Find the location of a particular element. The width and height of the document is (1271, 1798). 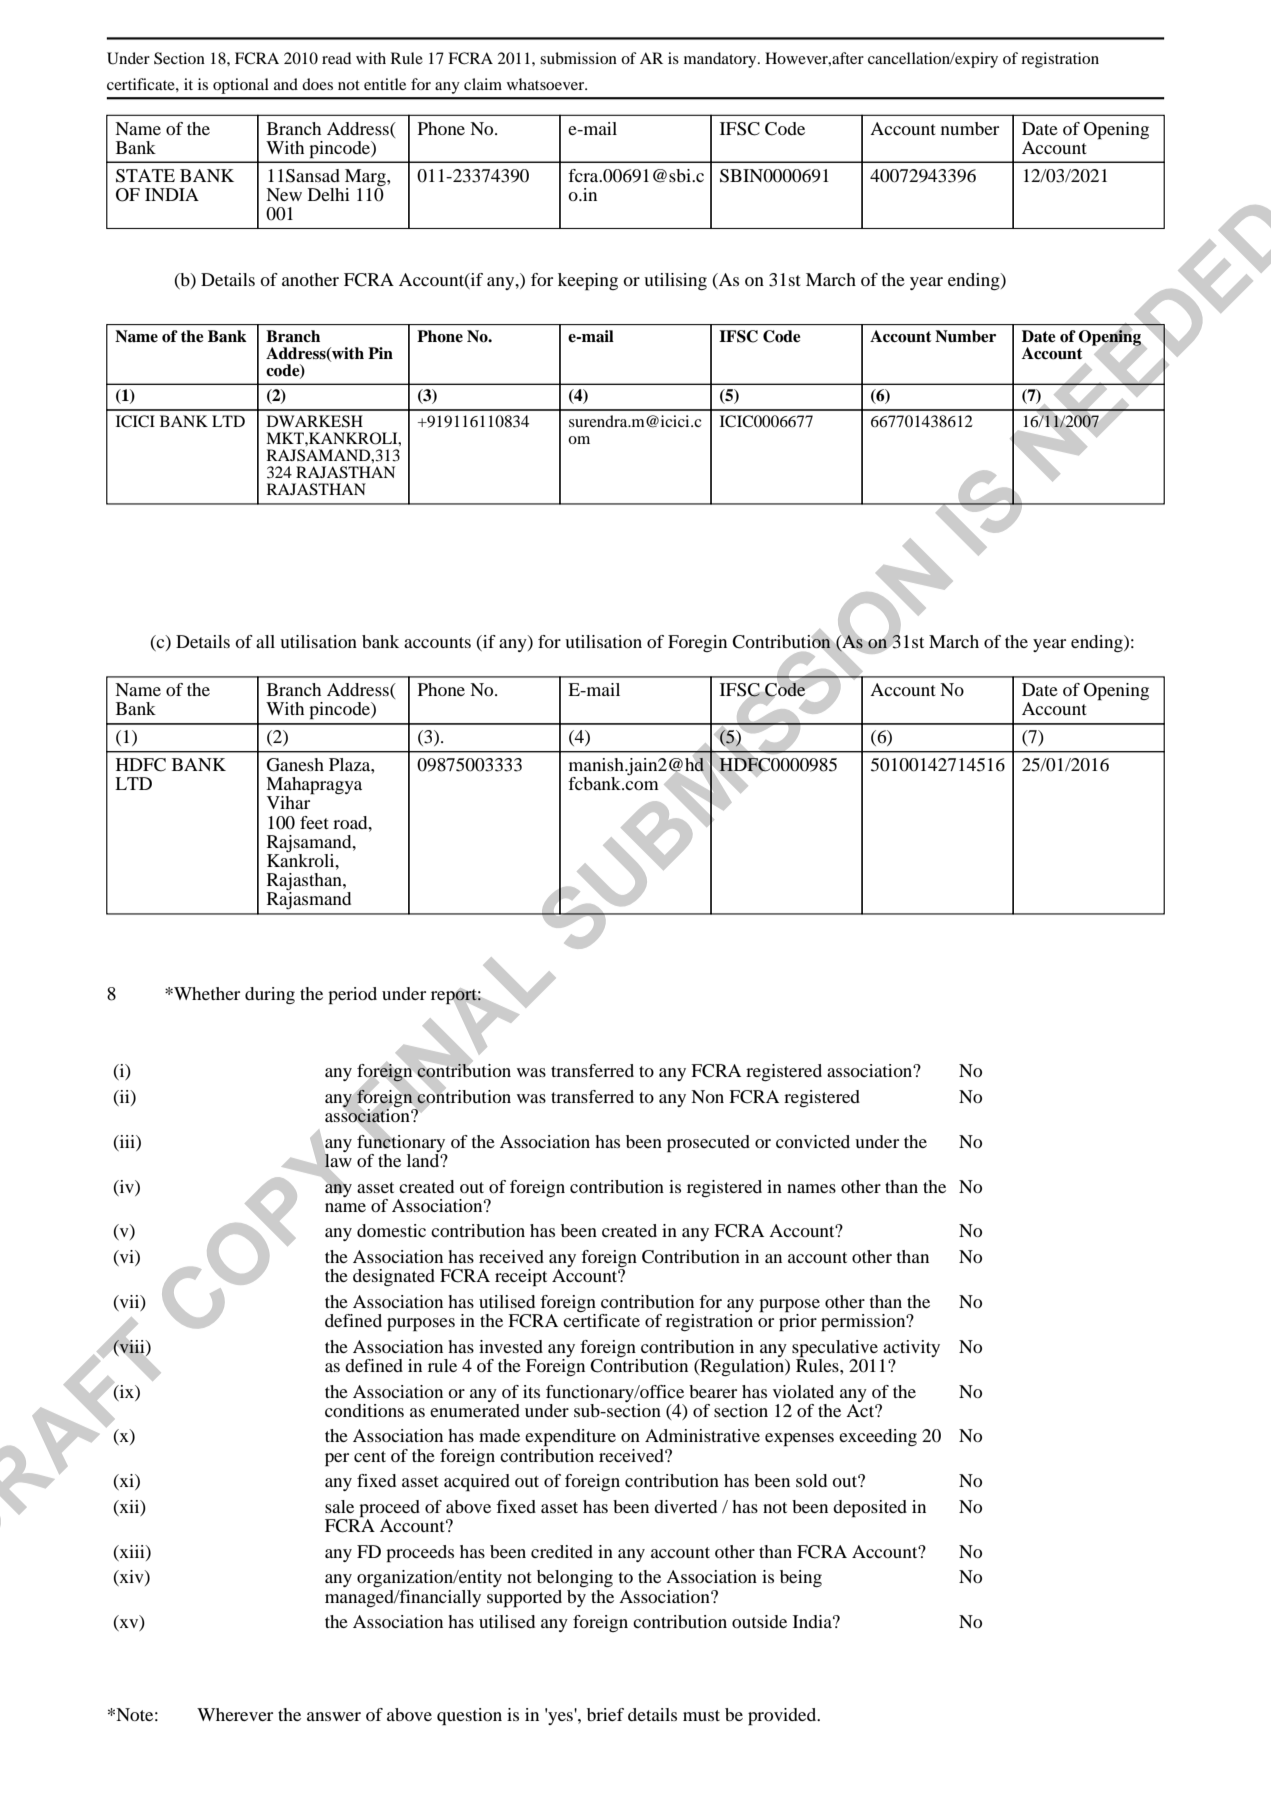

optional is located at coordinates (241, 86).
